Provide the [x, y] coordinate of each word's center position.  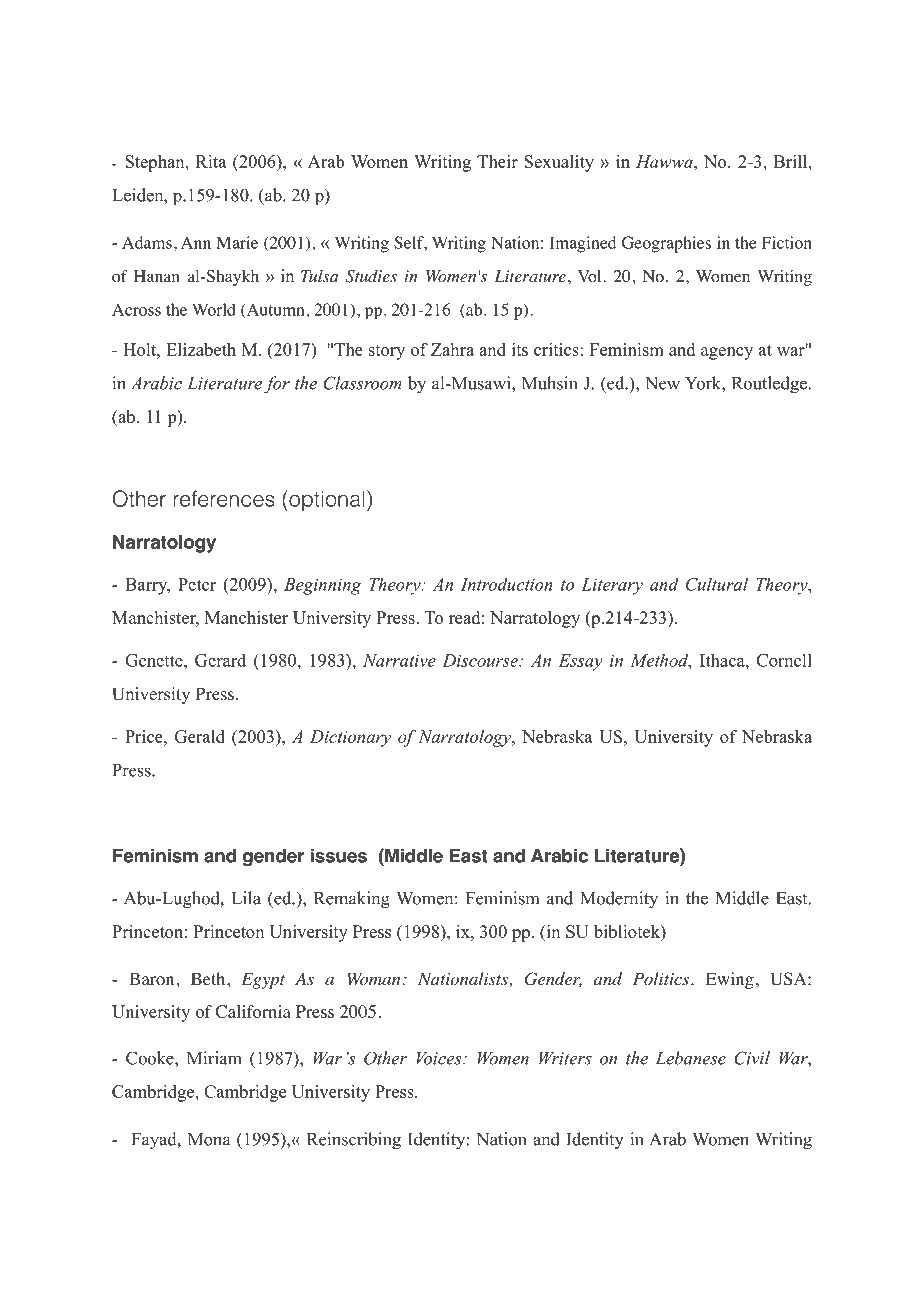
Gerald [200, 736]
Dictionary [350, 738]
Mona [209, 1139]
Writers [565, 1058]
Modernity [619, 900]
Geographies [666, 244]
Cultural [717, 584]
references [224, 498]
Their [497, 161]
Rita [211, 161]
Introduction [507, 584]
